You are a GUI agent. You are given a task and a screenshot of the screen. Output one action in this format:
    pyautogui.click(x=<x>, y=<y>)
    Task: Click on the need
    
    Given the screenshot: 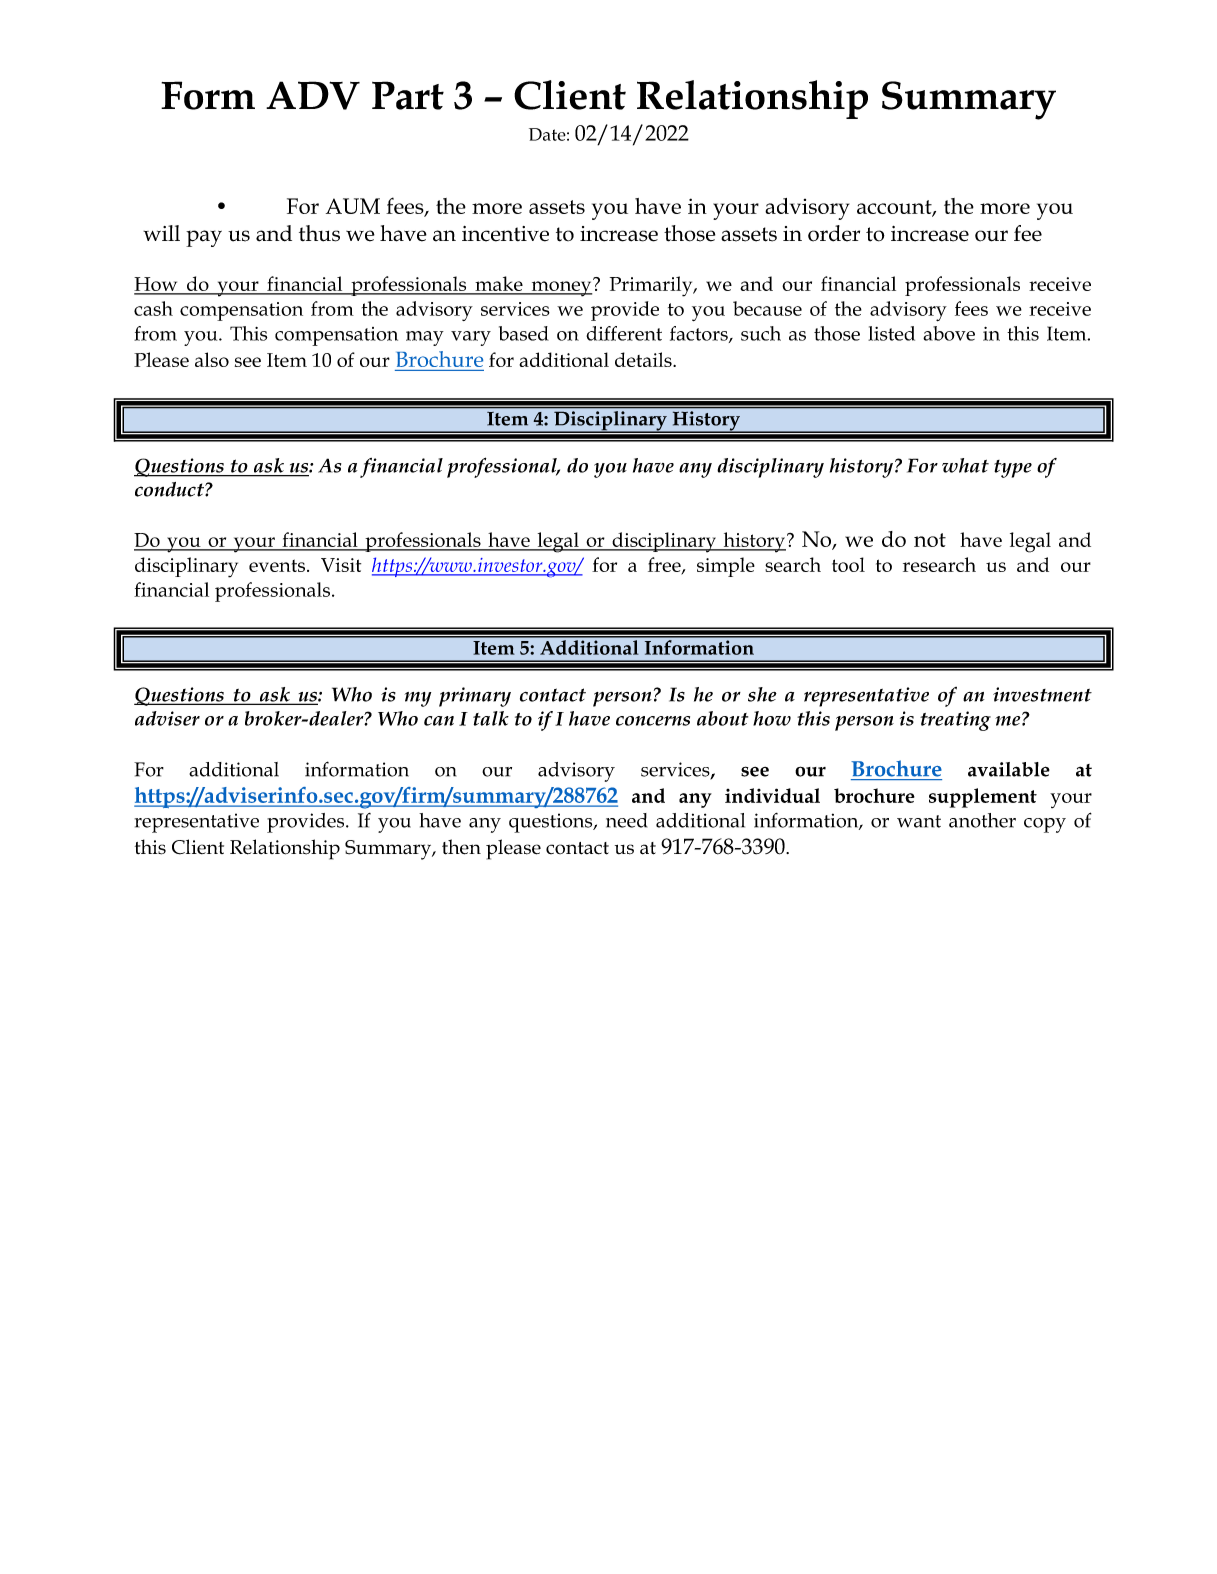 What is the action you would take?
    pyautogui.click(x=626, y=820)
